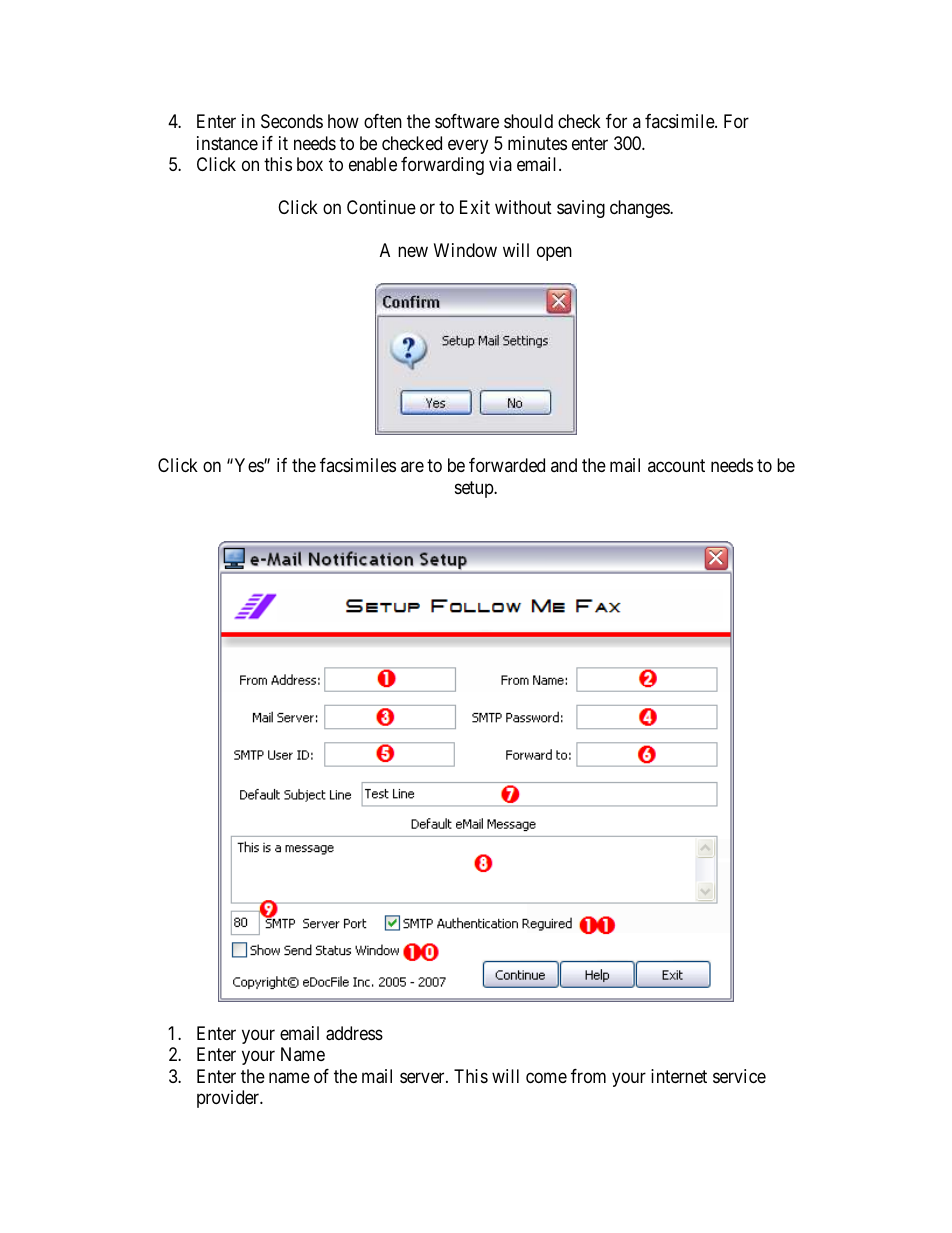  Describe the element at coordinates (640, 209) in the screenshot. I see `changes` at that location.
